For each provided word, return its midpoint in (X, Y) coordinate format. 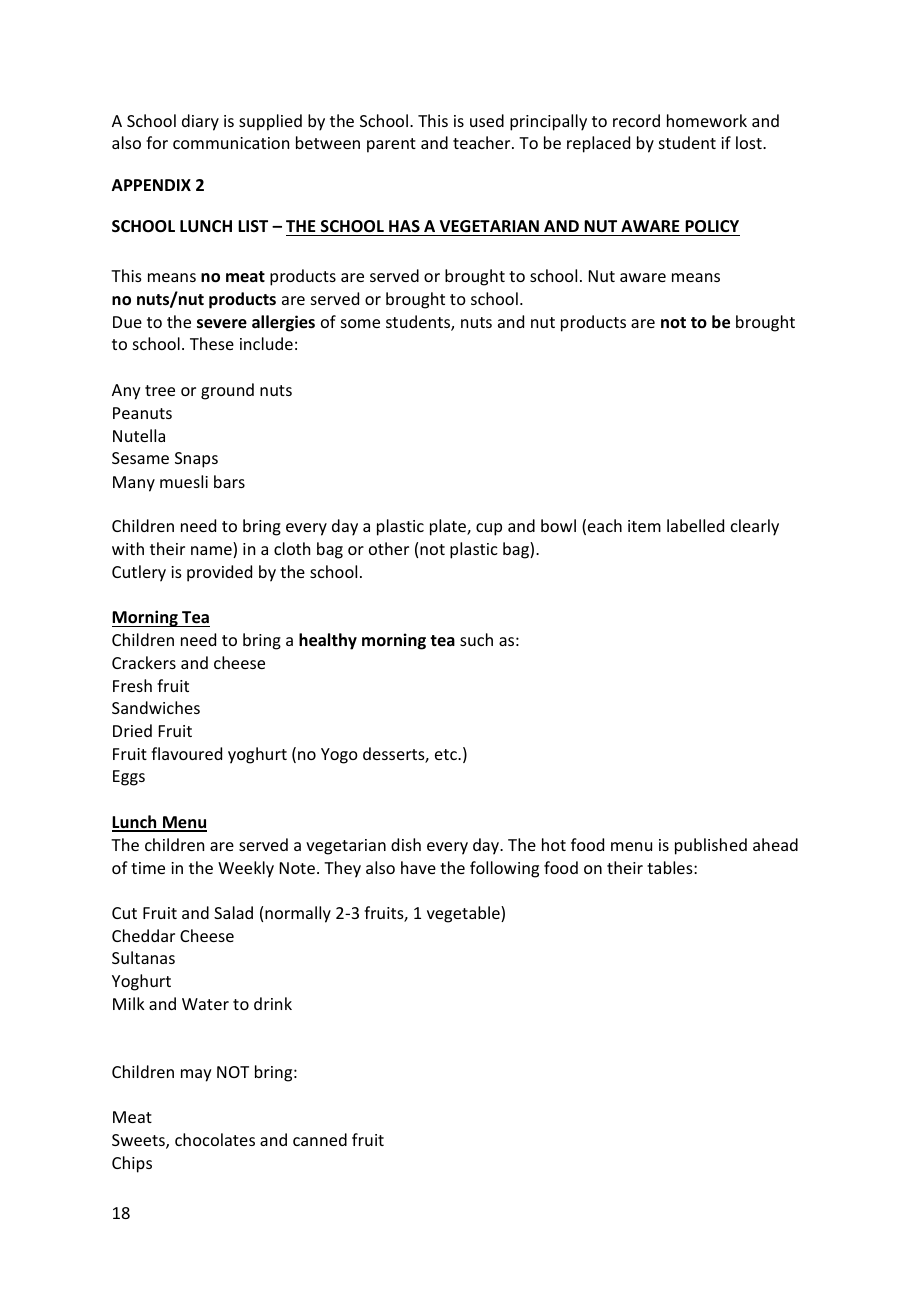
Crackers (144, 662)
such (476, 639)
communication (231, 143)
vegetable (464, 914)
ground (227, 391)
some (360, 323)
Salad (233, 912)
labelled (695, 525)
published (711, 846)
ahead (775, 844)
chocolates (215, 1139)
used (487, 120)
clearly (755, 527)
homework (707, 120)
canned (320, 1139)
